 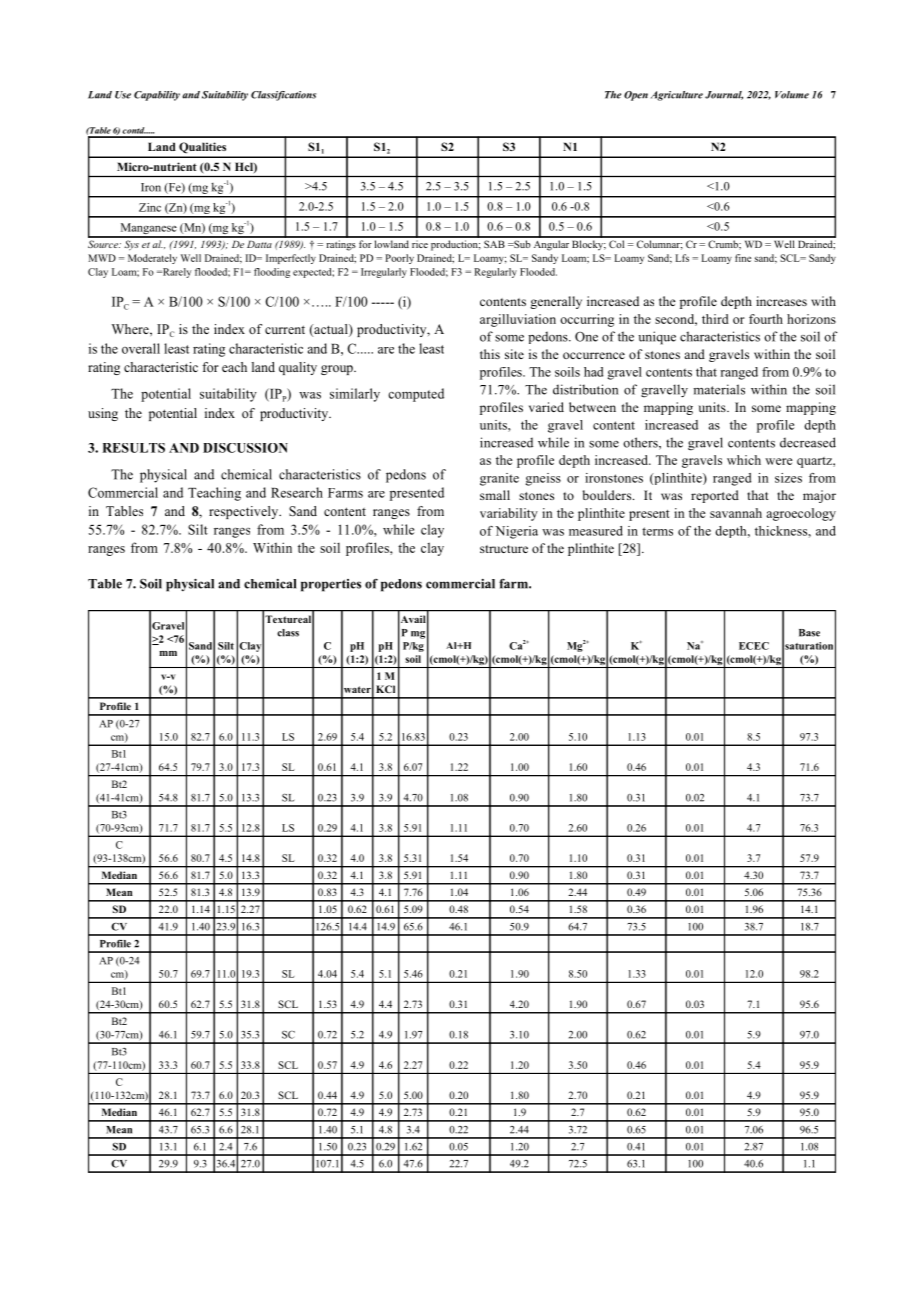 I want to click on materials, so click(x=719, y=389).
